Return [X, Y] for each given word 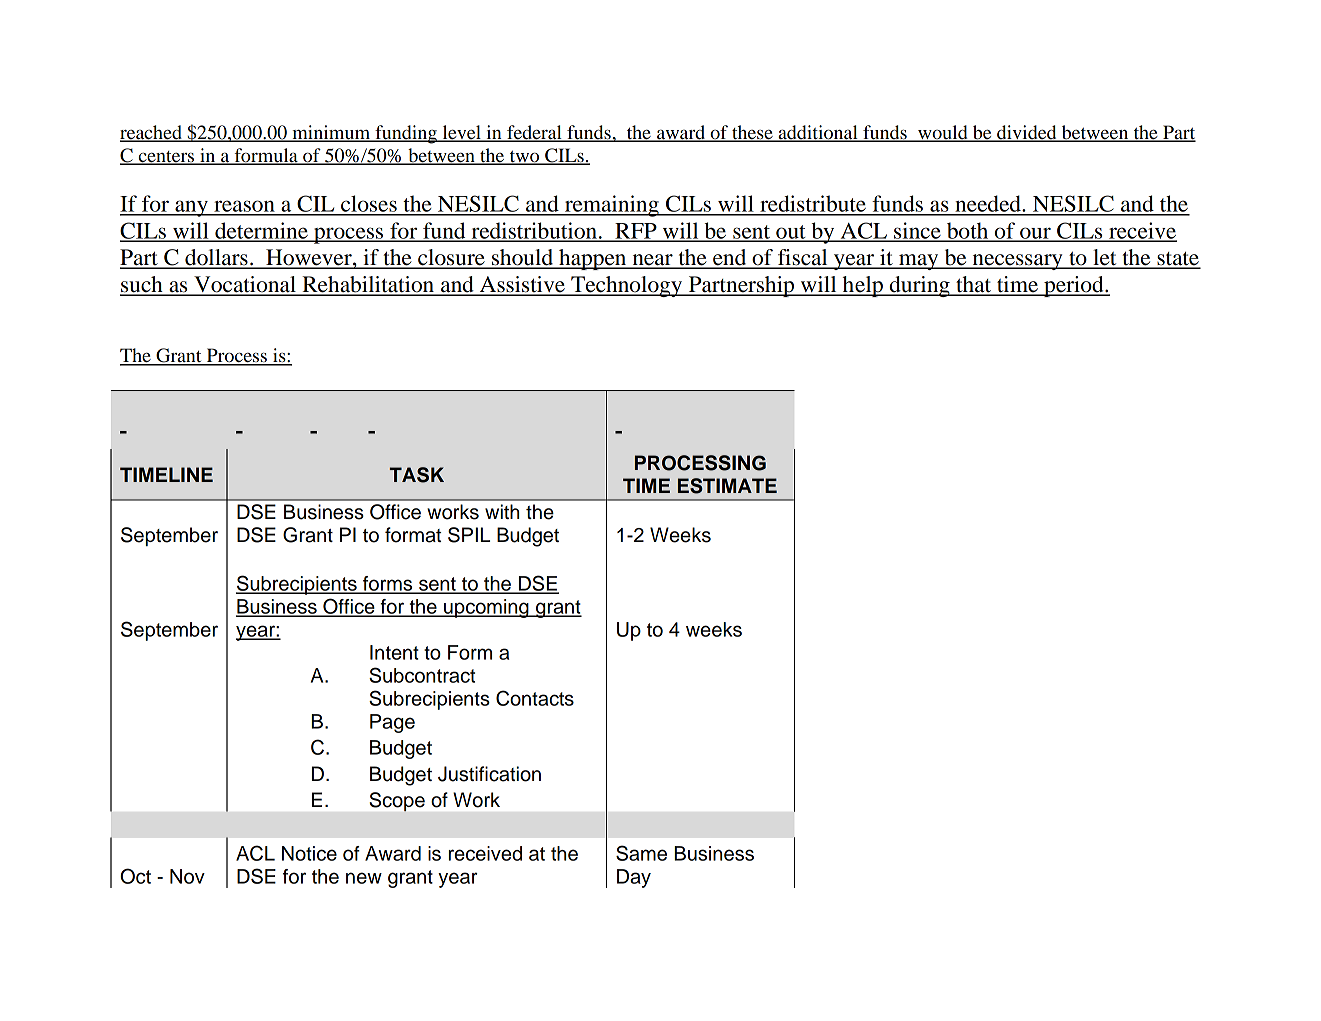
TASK [416, 475]
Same [641, 853]
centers [167, 157]
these [752, 133]
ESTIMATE [727, 486]
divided [1027, 133]
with [502, 511]
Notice [309, 853]
